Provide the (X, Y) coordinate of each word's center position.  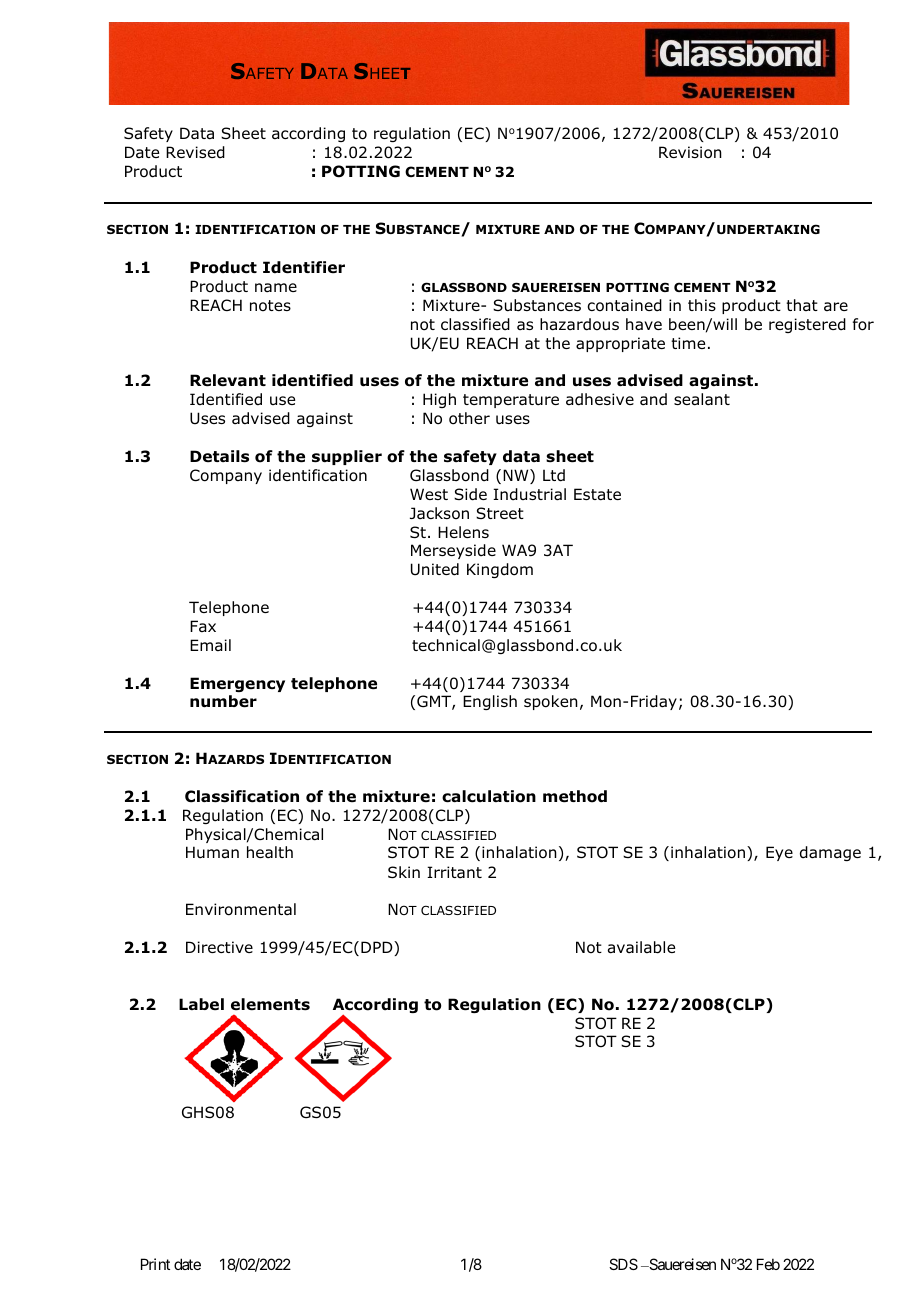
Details (219, 456)
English (490, 702)
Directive (219, 947)
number (223, 701)
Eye (779, 853)
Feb (768, 1264)
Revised (195, 152)
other (469, 418)
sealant (702, 399)
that (802, 305)
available (641, 947)
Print (155, 1264)
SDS (623, 1264)
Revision (690, 152)
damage (830, 853)
